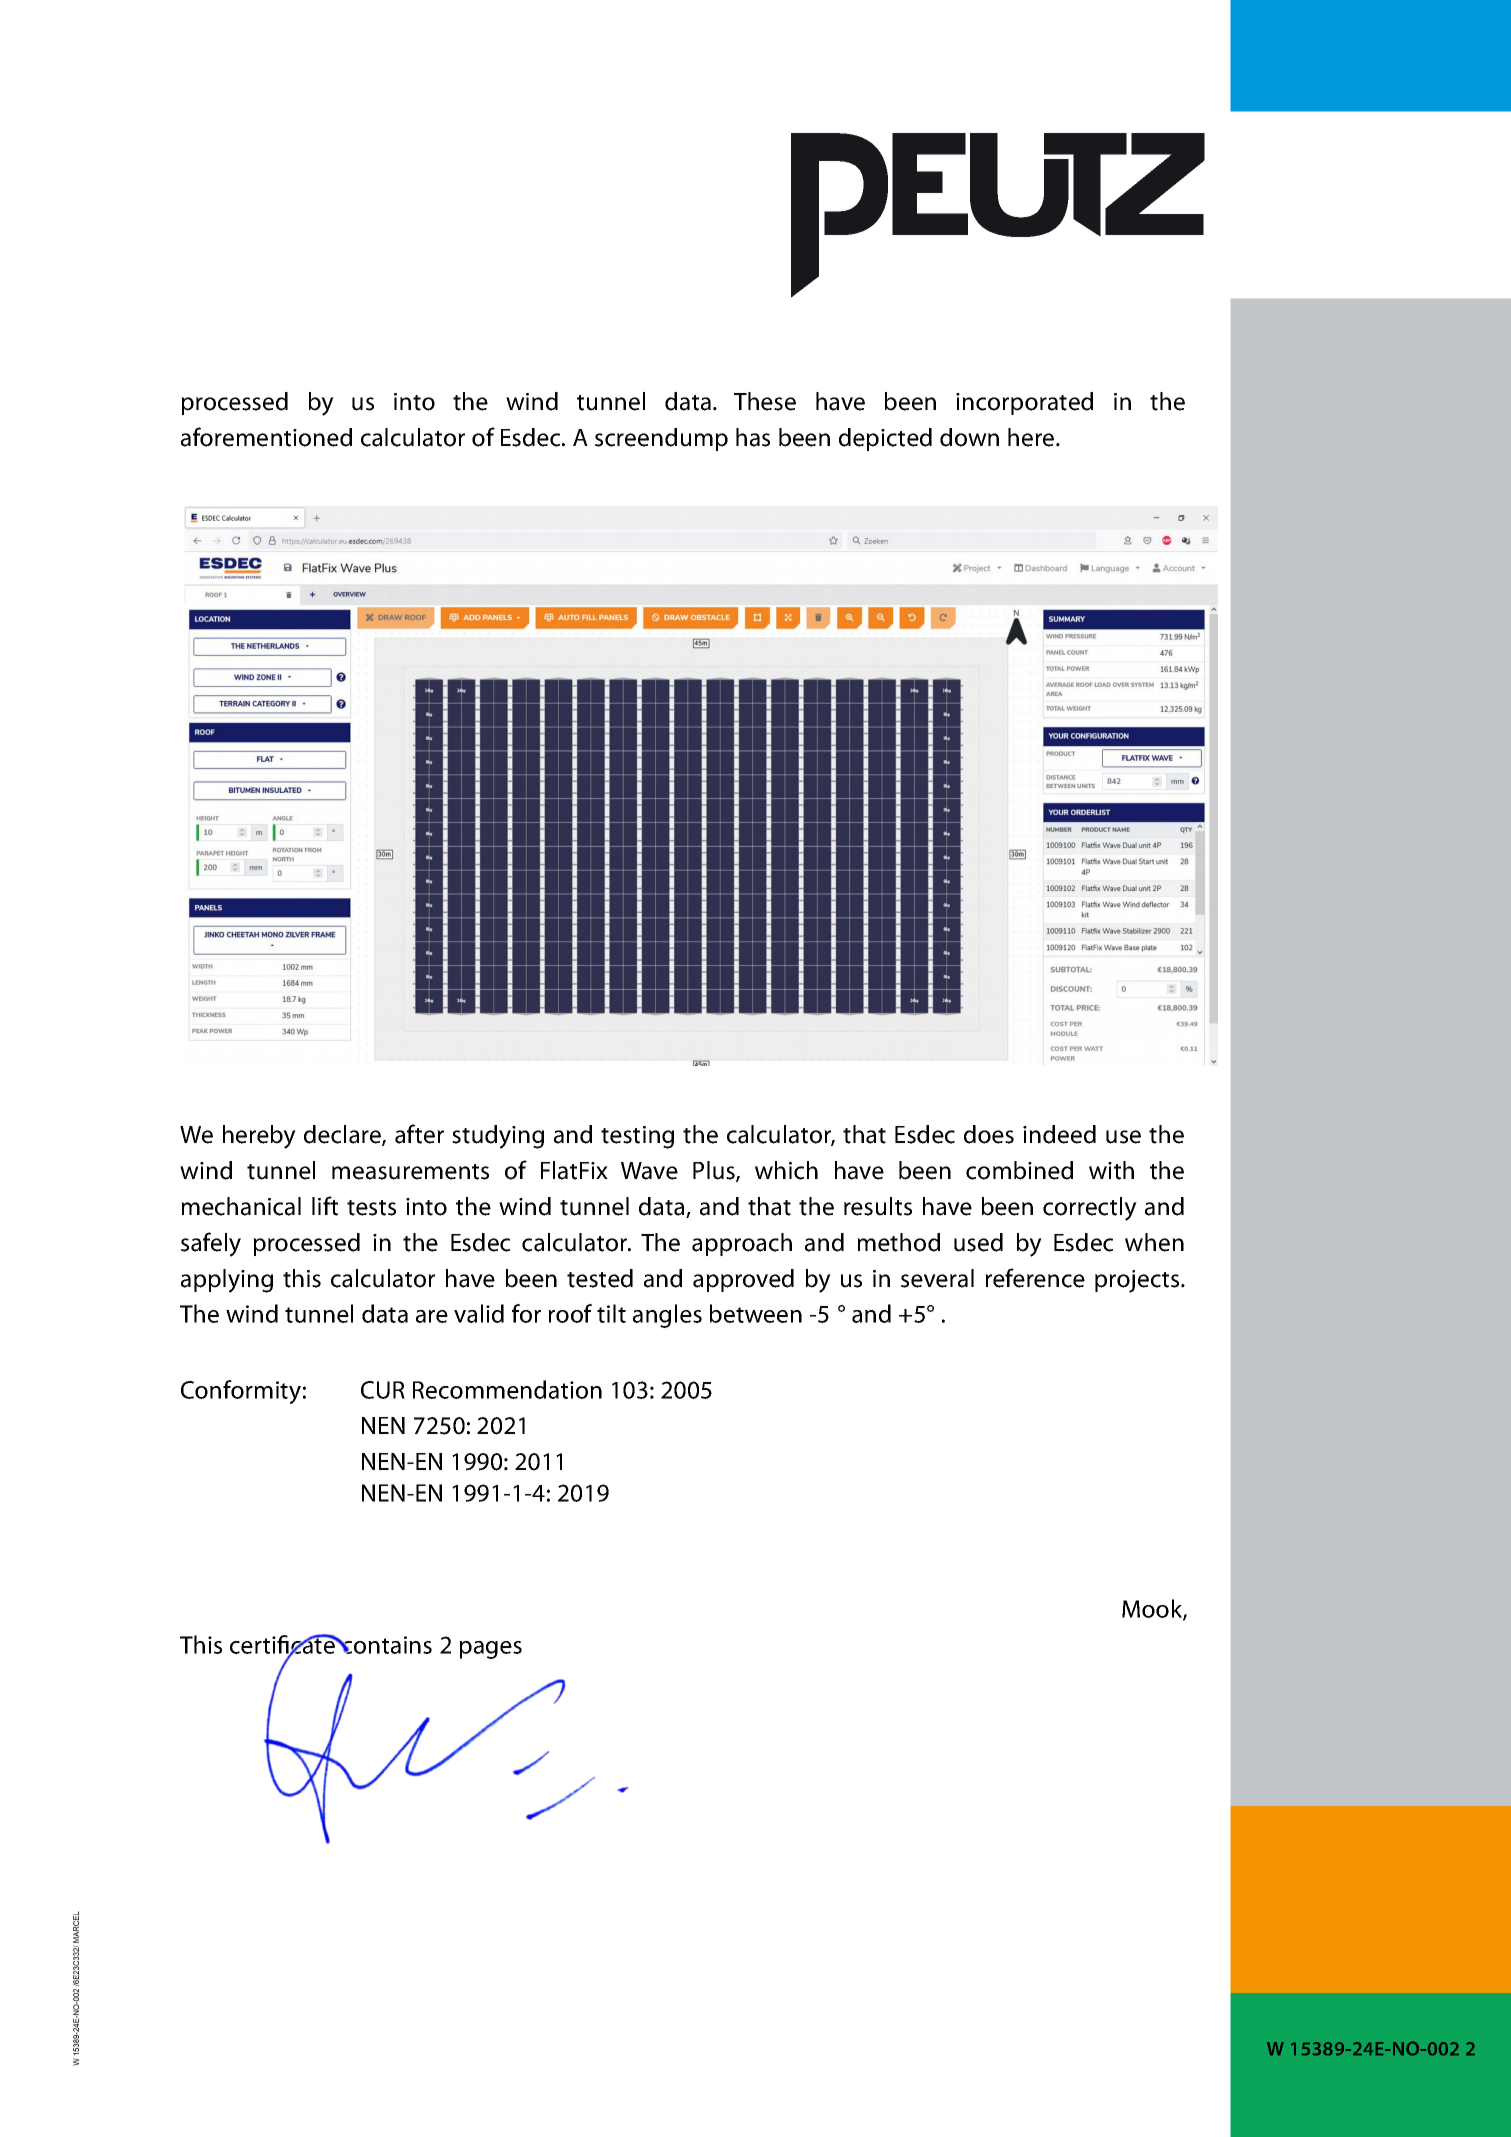 The height and width of the screenshot is (2137, 1511). I want to click on pages, so click(490, 1650).
